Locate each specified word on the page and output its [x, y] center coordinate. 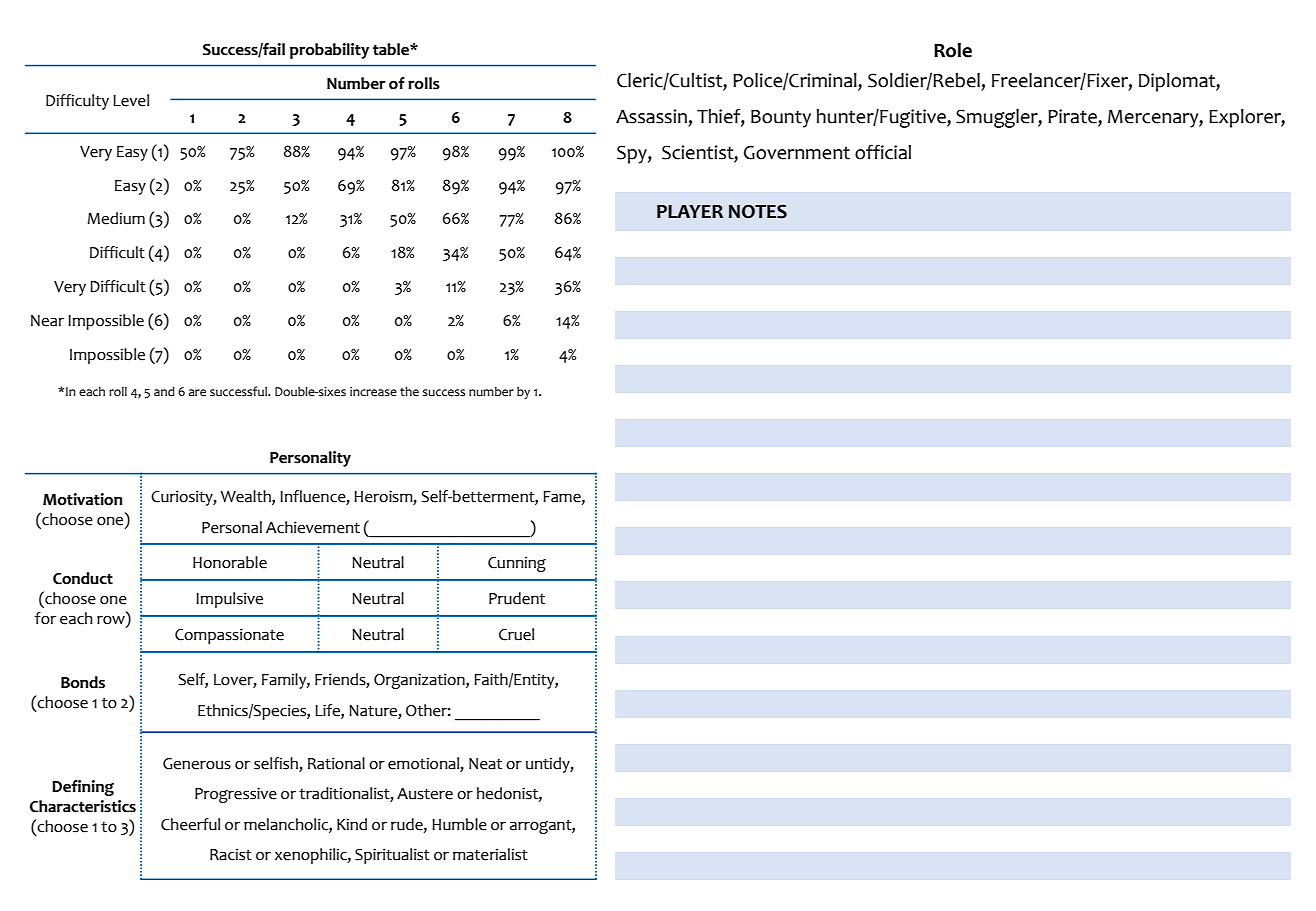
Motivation [82, 499]
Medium [116, 218]
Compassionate [229, 636]
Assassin [651, 116]
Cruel [516, 634]
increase [373, 392]
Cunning [517, 564]
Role [953, 50]
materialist [490, 854]
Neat [485, 764]
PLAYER [690, 211]
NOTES [758, 211]
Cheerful [190, 824]
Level [131, 100]
